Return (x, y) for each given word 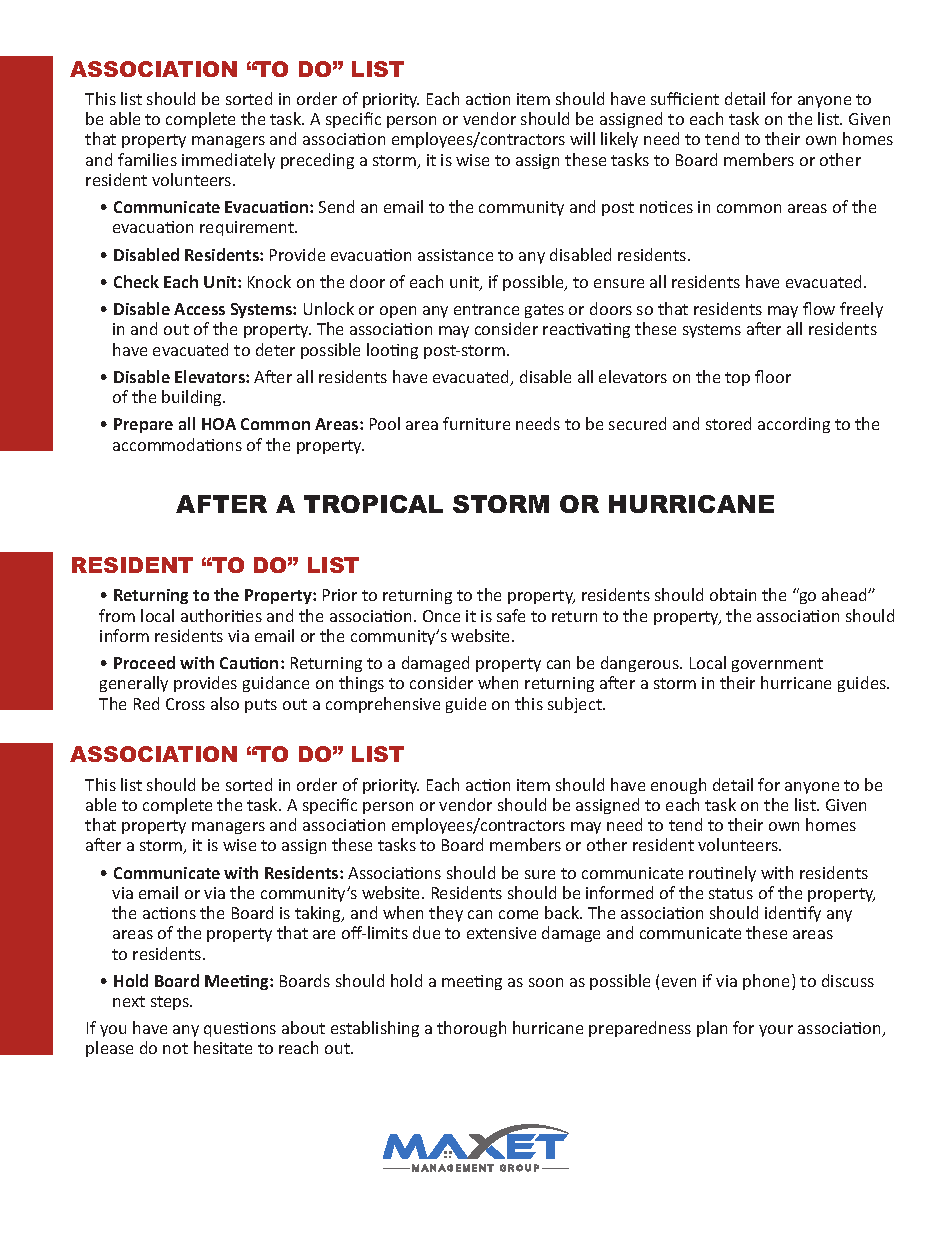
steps (171, 1003)
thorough (471, 1029)
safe (511, 615)
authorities (221, 615)
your (776, 1031)
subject (576, 705)
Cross (185, 704)
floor (773, 376)
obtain (733, 594)
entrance (486, 309)
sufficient (685, 98)
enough (678, 786)
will (582, 138)
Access (199, 309)
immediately (228, 161)
